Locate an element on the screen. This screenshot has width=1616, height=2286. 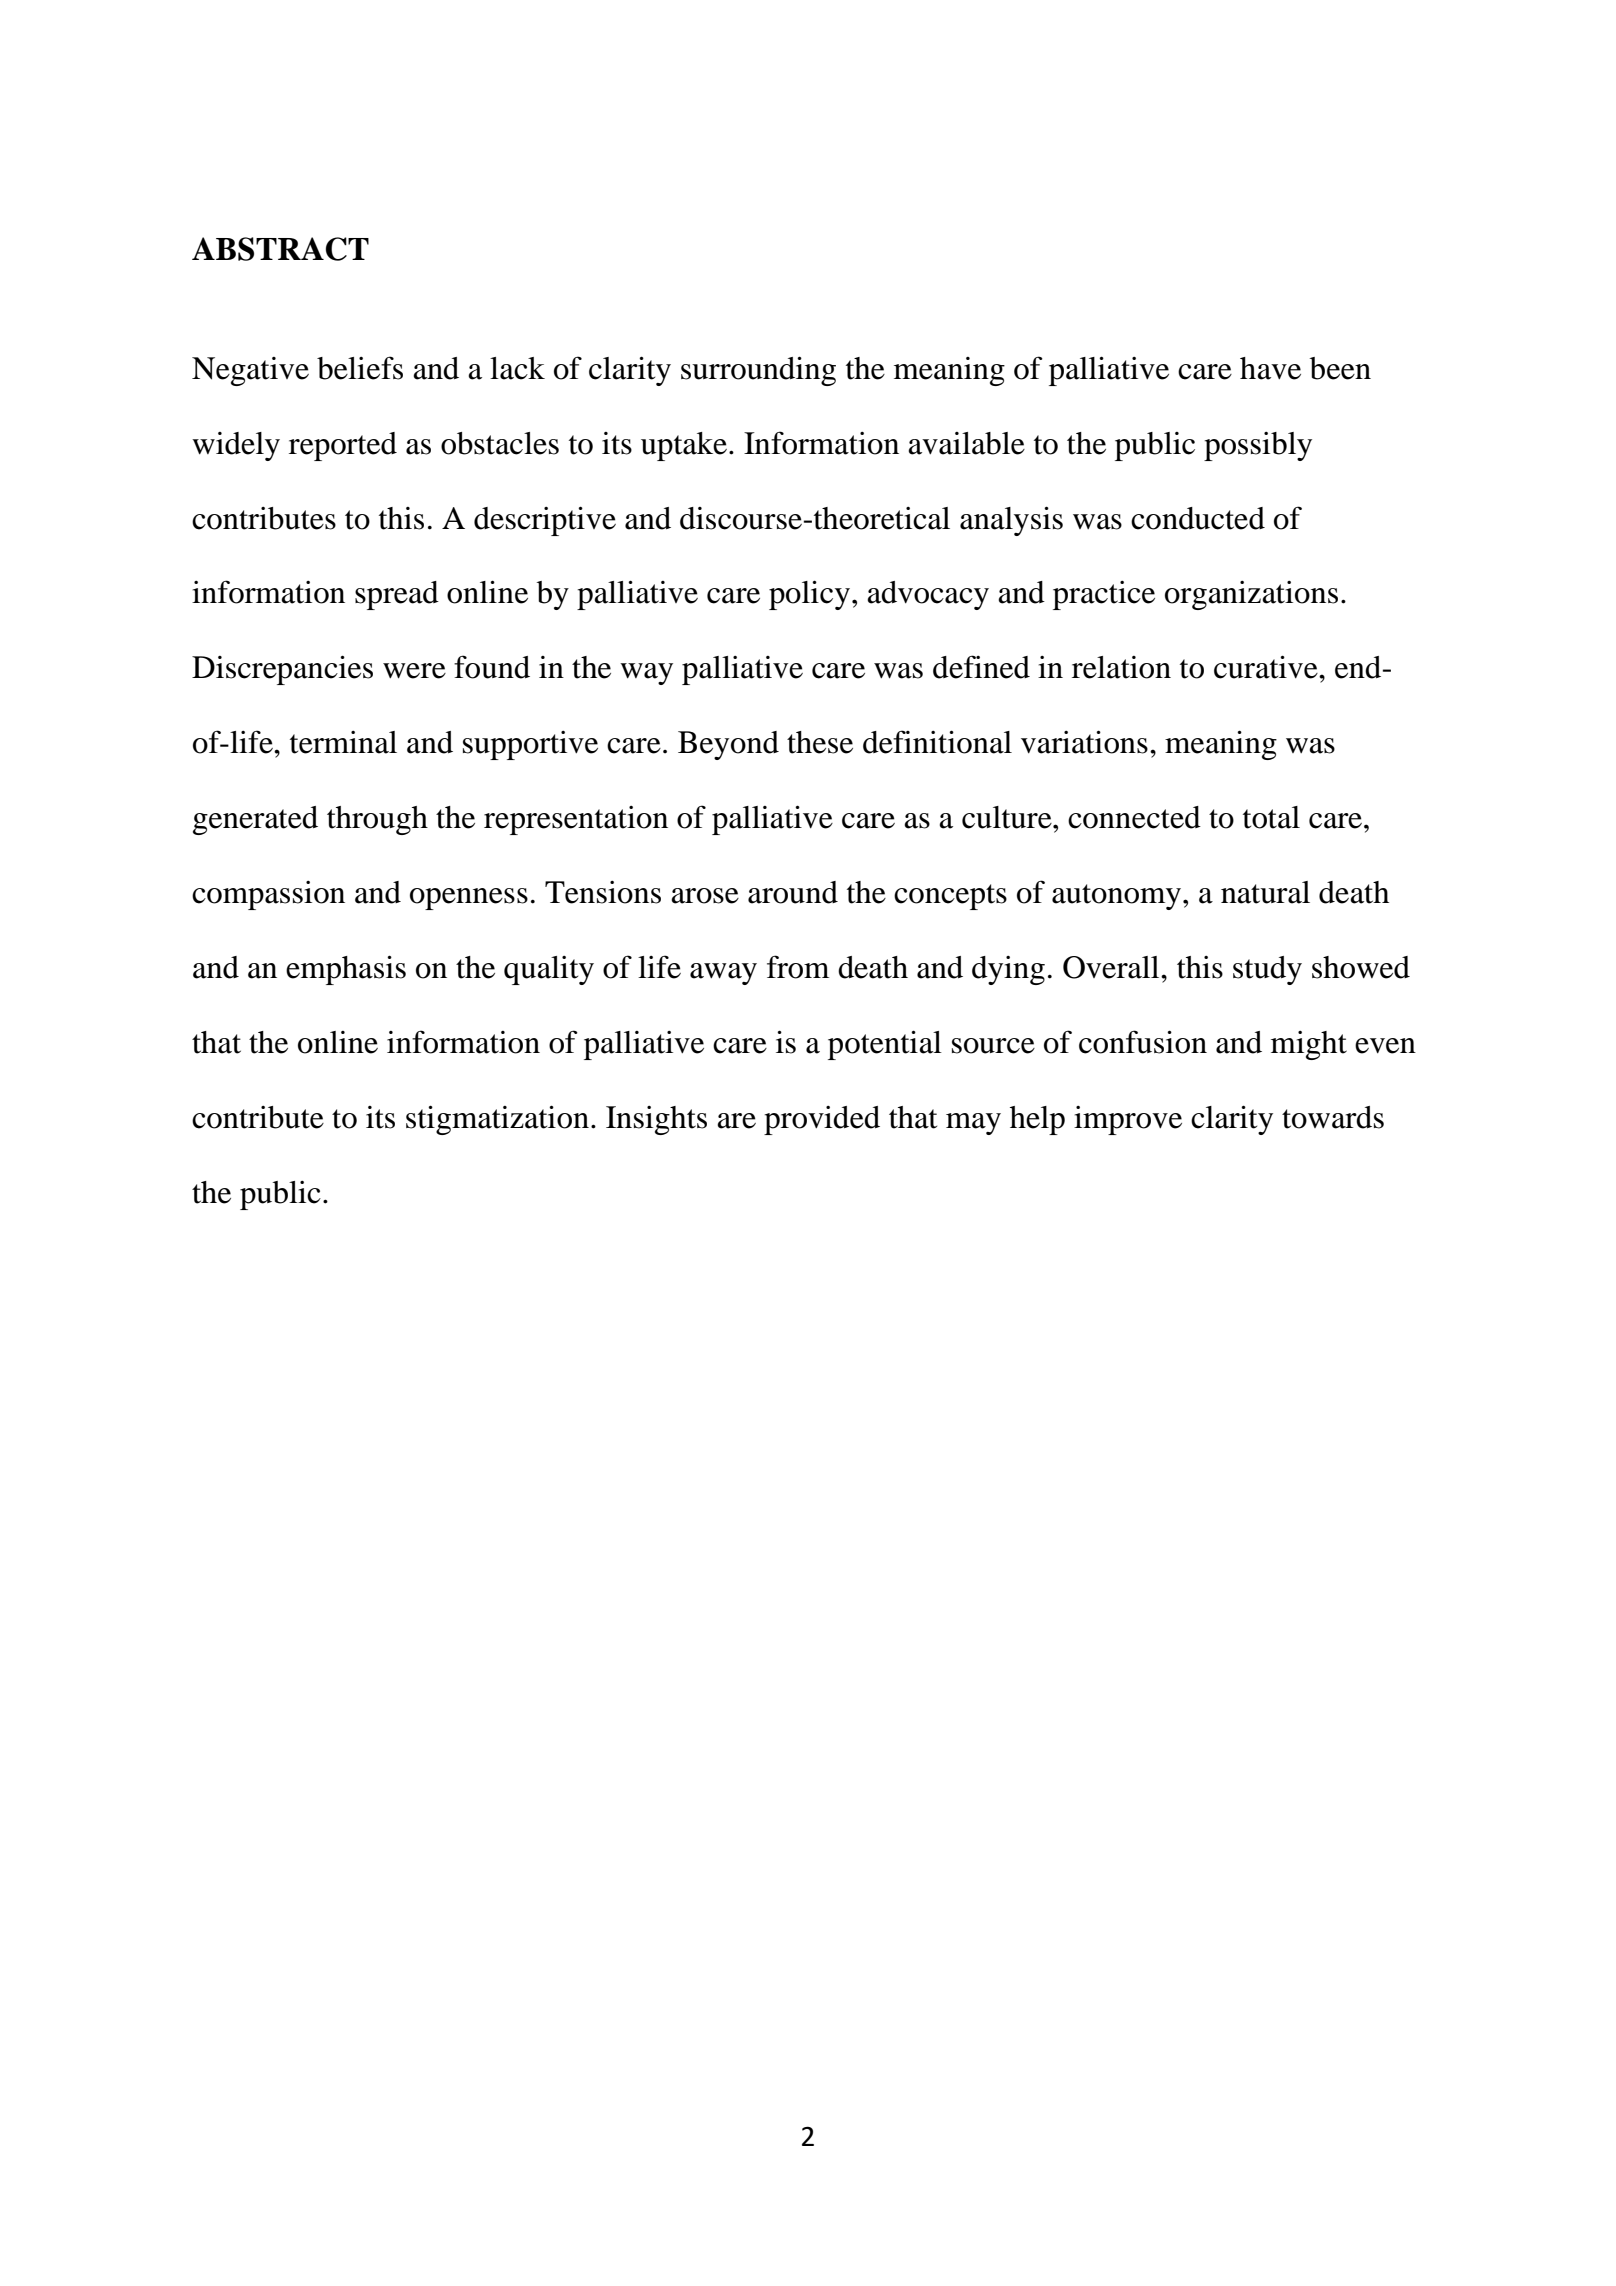
curative is located at coordinates (1267, 667).
